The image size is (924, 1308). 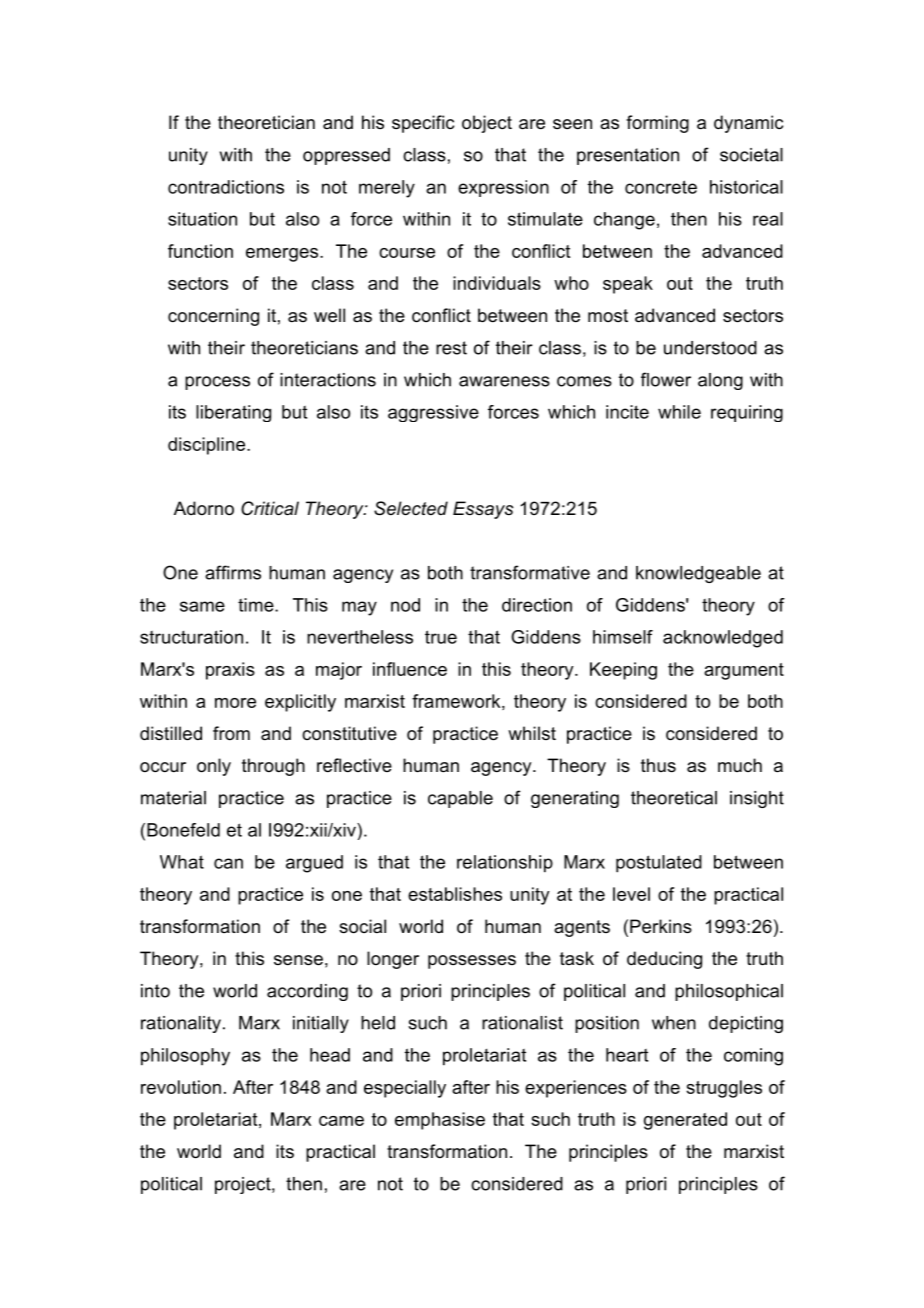 I want to click on project, so click(x=244, y=1185).
